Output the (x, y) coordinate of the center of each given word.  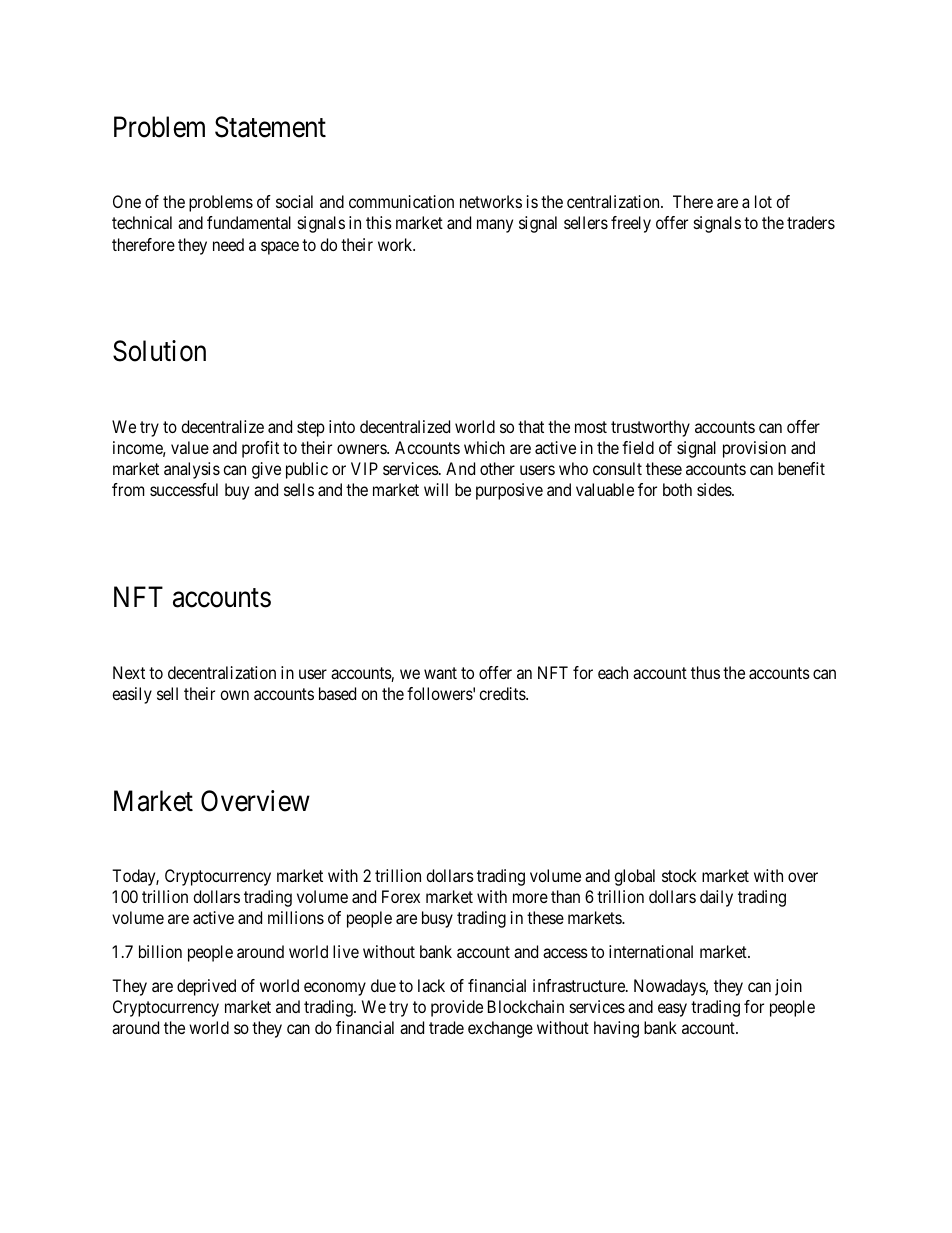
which (484, 447)
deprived (206, 987)
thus (705, 672)
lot (763, 201)
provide (457, 1008)
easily (132, 695)
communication (401, 201)
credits (503, 693)
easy (672, 1010)
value (190, 447)
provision (754, 449)
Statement (270, 127)
